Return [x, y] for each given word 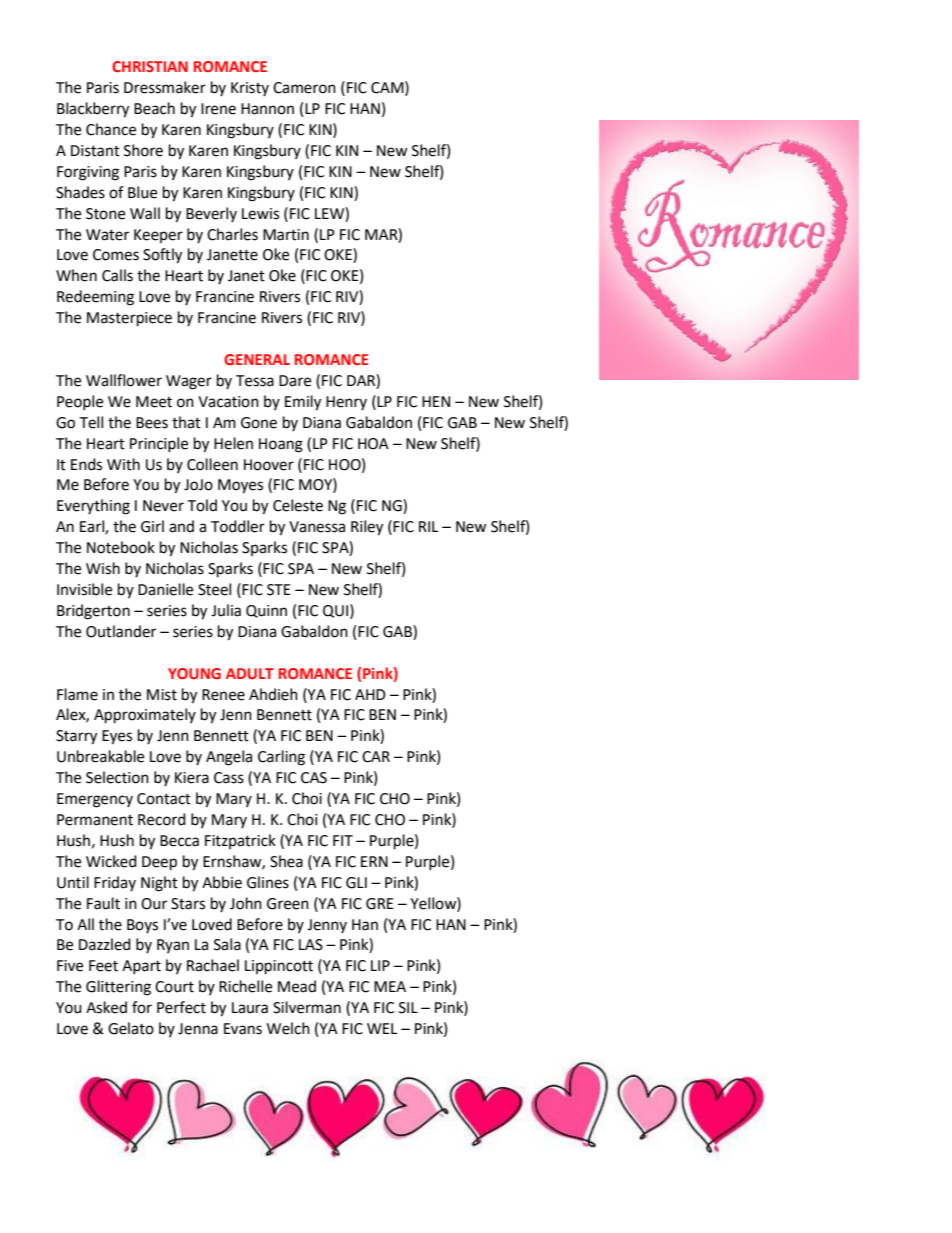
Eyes [117, 737]
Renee [223, 695]
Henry [346, 403]
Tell [91, 422]
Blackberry [93, 110]
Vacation [228, 402]
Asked [106, 1007]
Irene [218, 109]
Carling [281, 758]
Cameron [304, 88]
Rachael [213, 965]
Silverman [307, 1007]
